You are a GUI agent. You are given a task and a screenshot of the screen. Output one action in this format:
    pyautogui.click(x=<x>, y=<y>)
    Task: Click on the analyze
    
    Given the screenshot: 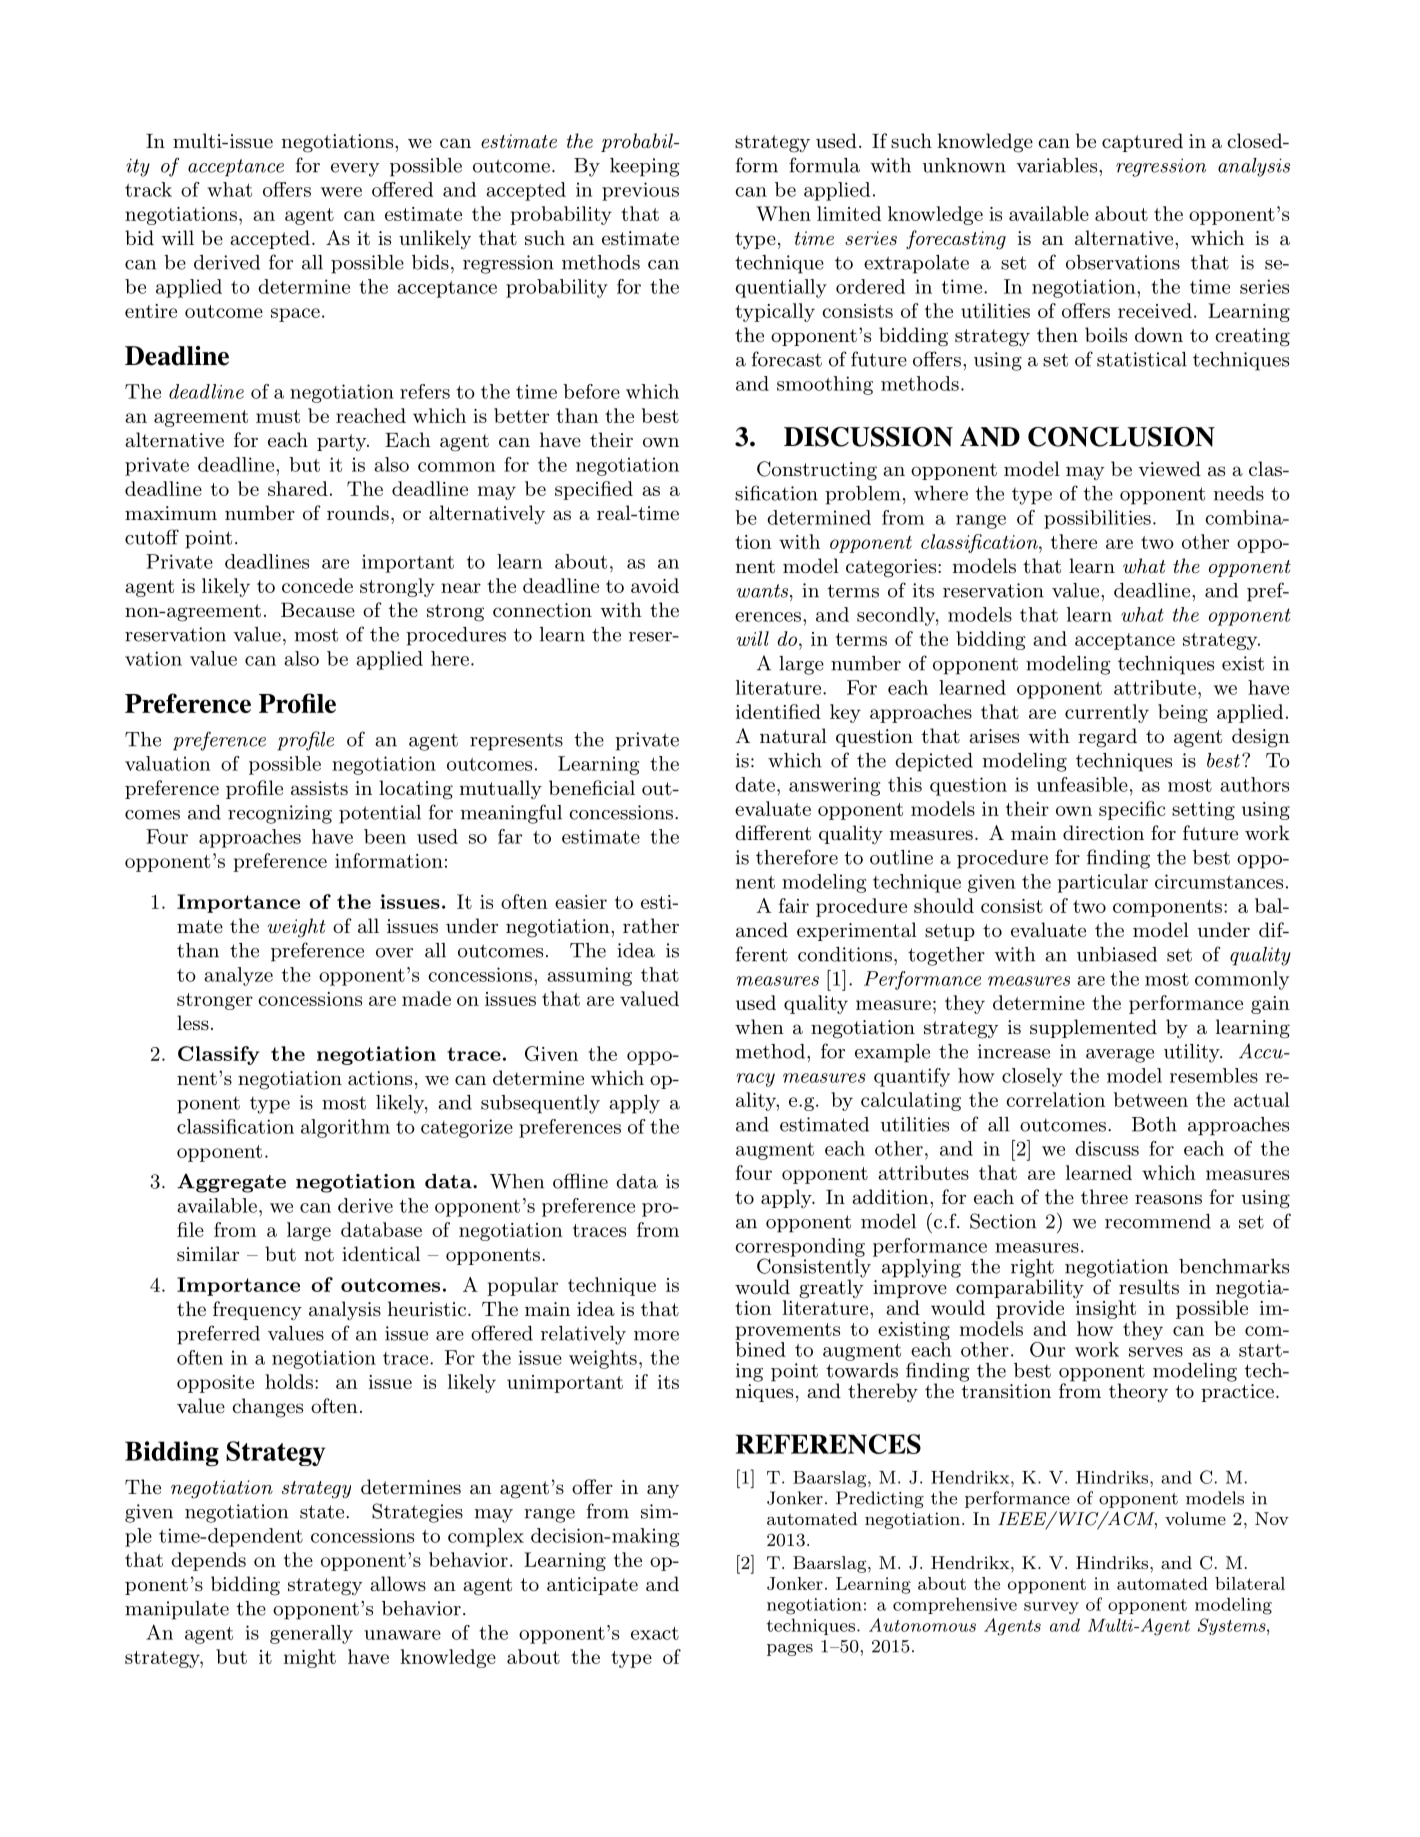 What is the action you would take?
    pyautogui.click(x=238, y=976)
